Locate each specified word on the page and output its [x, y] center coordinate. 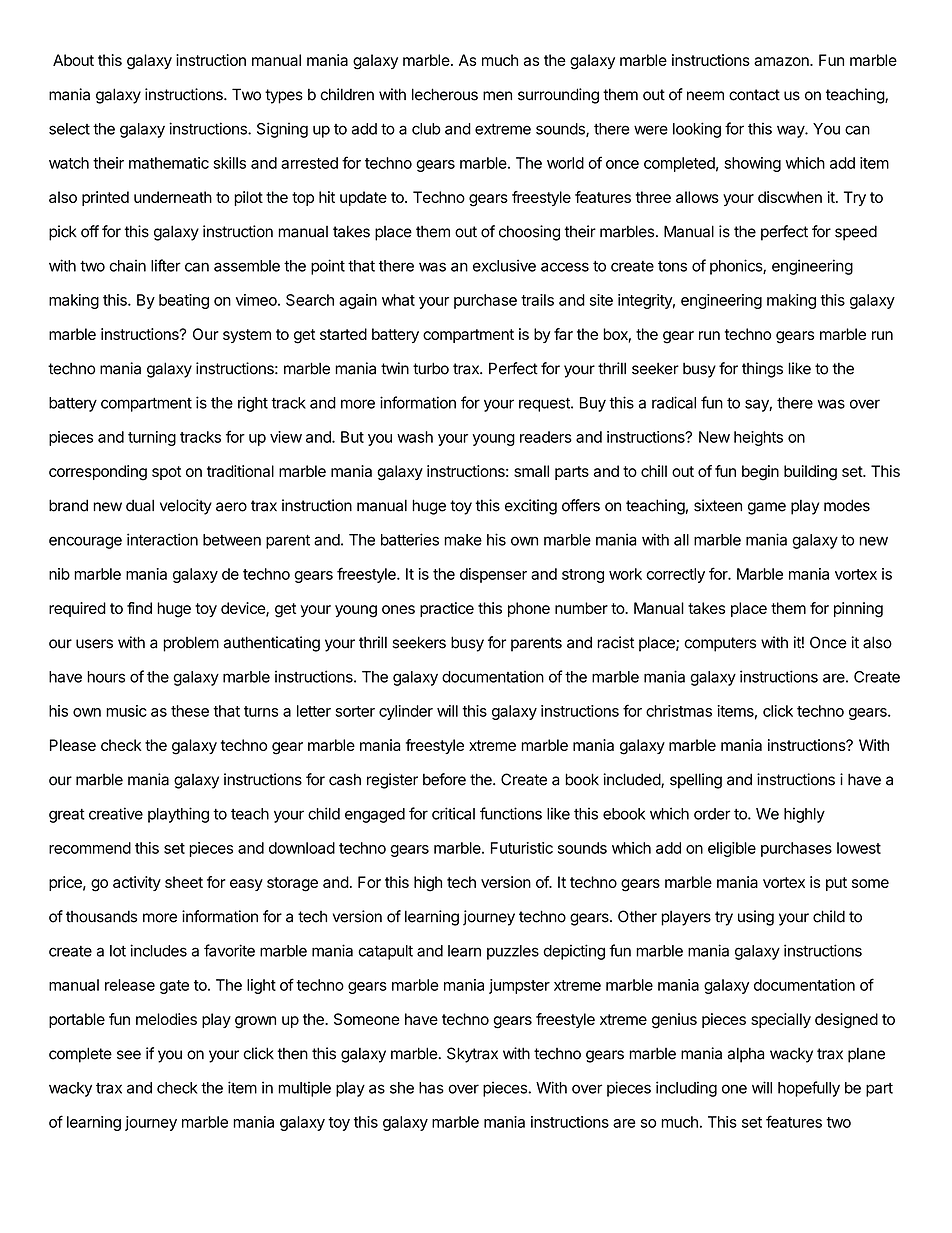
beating [184, 301]
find [139, 608]
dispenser [493, 575]
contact [754, 95]
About [73, 60]
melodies [166, 1019]
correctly [675, 575]
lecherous [445, 94]
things [762, 370]
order [712, 814]
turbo [431, 368]
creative [116, 813]
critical [453, 813]
